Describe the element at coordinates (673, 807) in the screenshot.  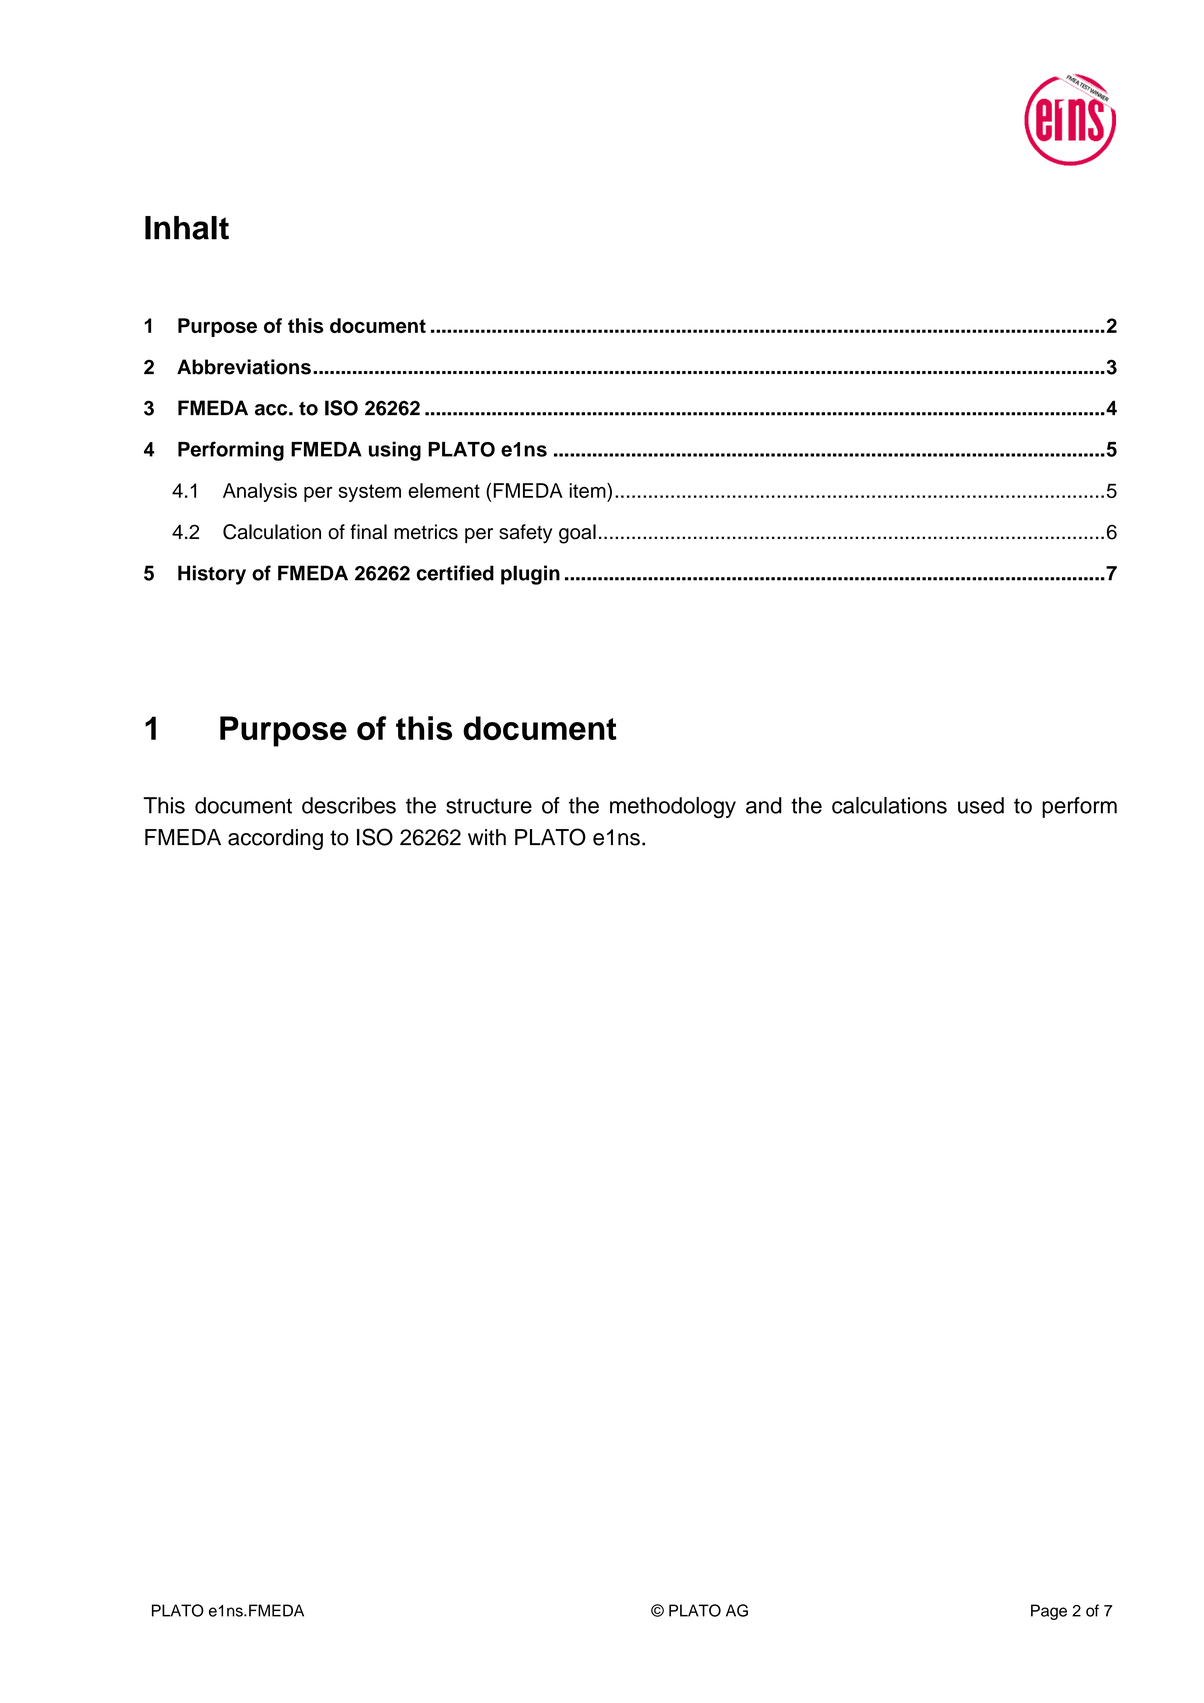
I see `methodology` at that location.
